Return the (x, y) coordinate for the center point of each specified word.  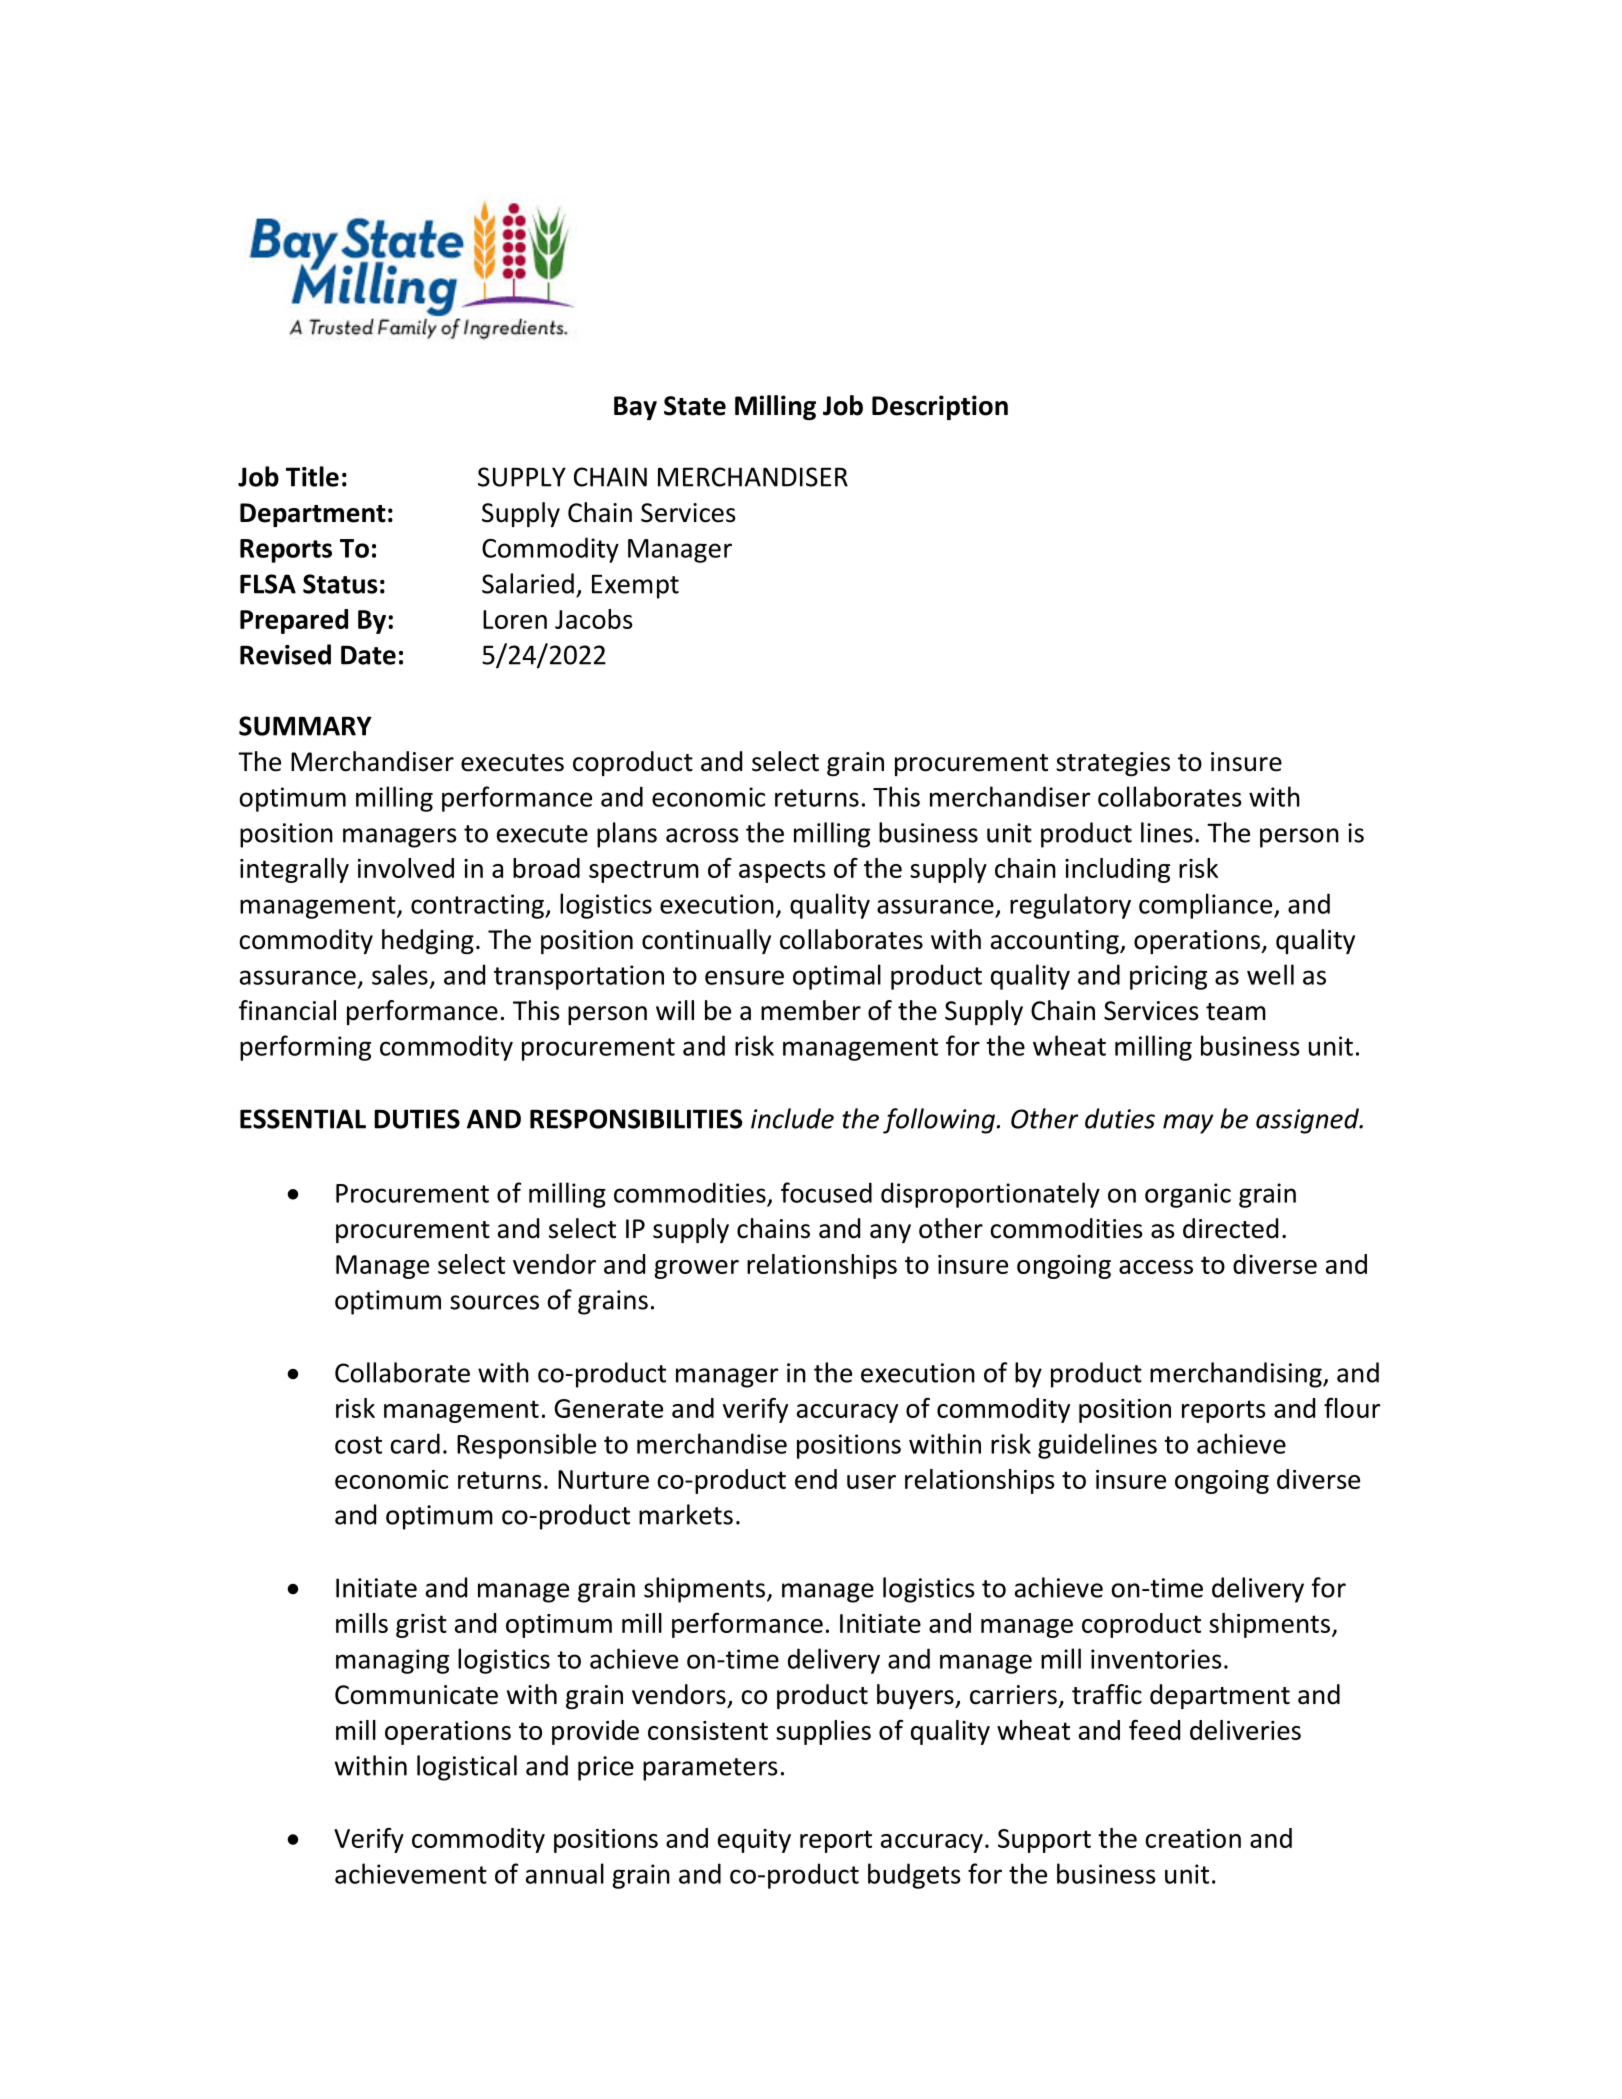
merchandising (1237, 1375)
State (695, 406)
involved (406, 868)
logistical (467, 1768)
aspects (782, 871)
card (415, 1443)
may (1188, 1124)
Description (940, 407)
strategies (1113, 764)
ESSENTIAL (303, 1119)
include (792, 1118)
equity (754, 1841)
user (871, 1482)
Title (312, 476)
